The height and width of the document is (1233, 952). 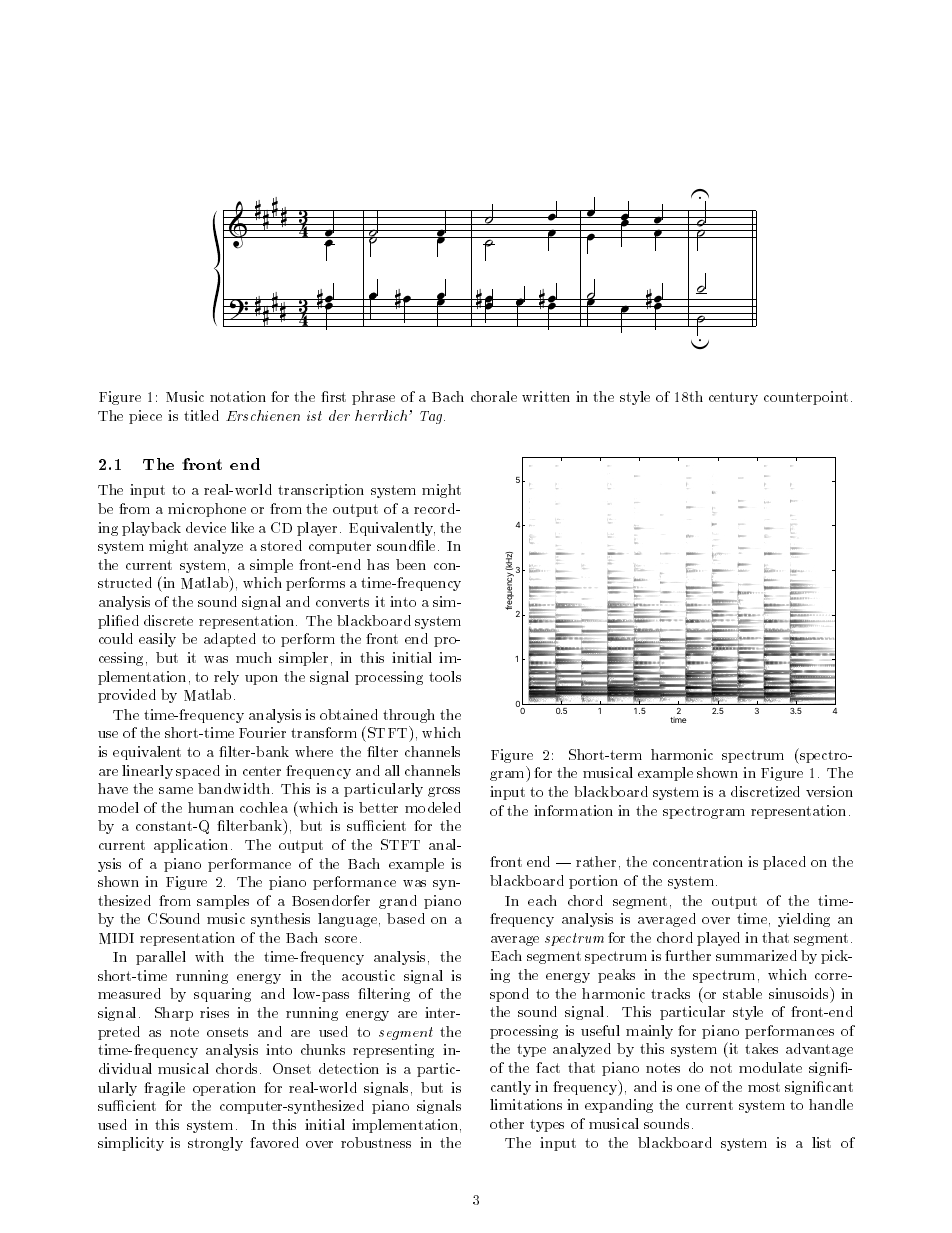 I want to click on titled, so click(x=201, y=415).
